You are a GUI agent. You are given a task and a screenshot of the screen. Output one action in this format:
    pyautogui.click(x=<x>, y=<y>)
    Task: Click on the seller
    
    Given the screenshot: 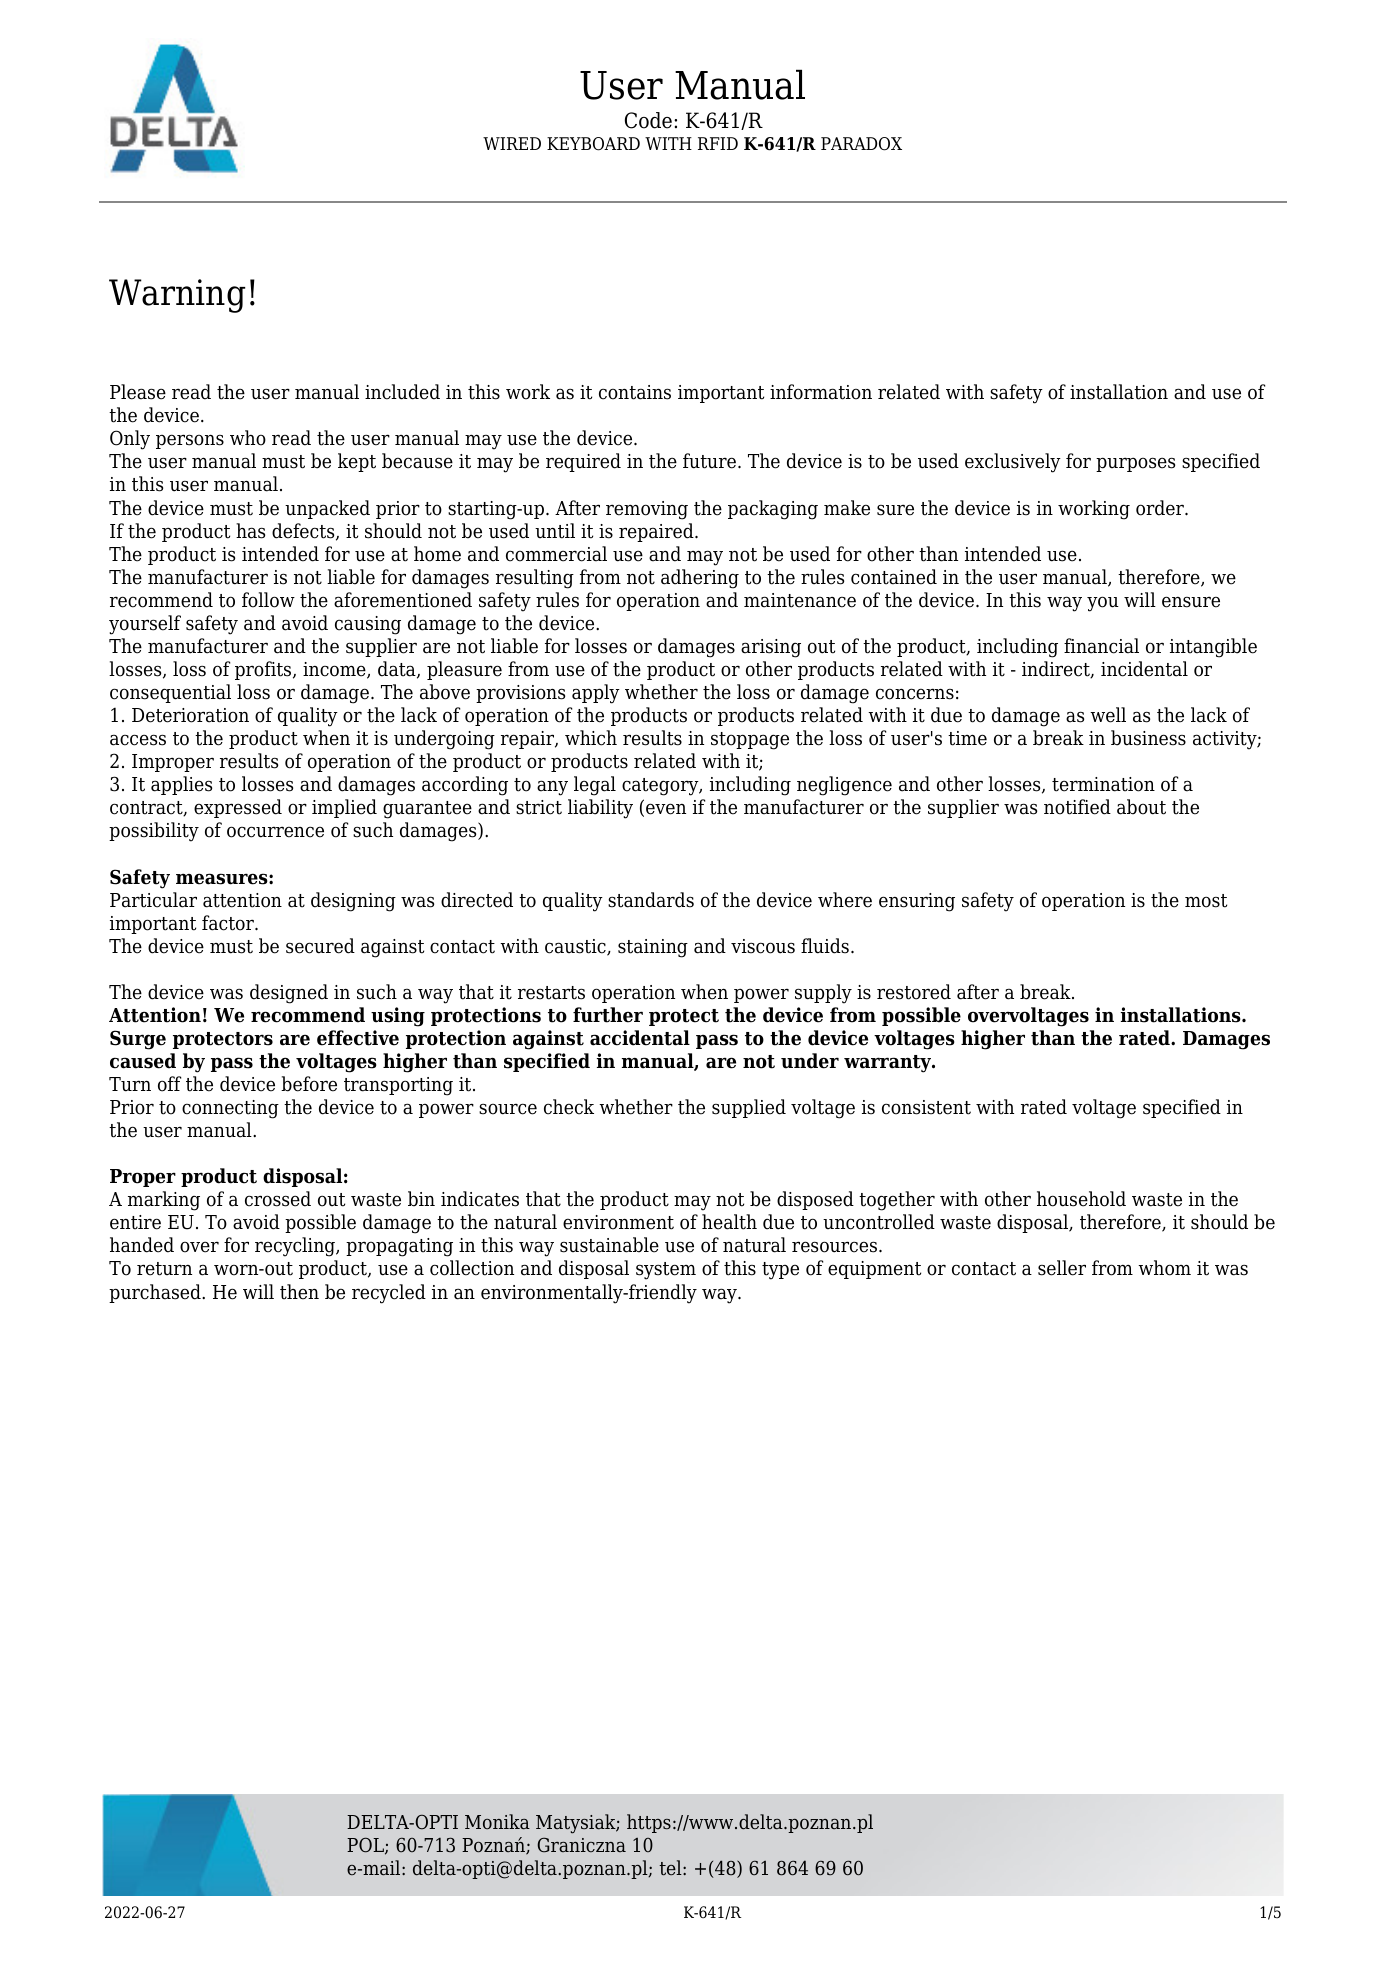 What is the action you would take?
    pyautogui.click(x=1062, y=1268)
